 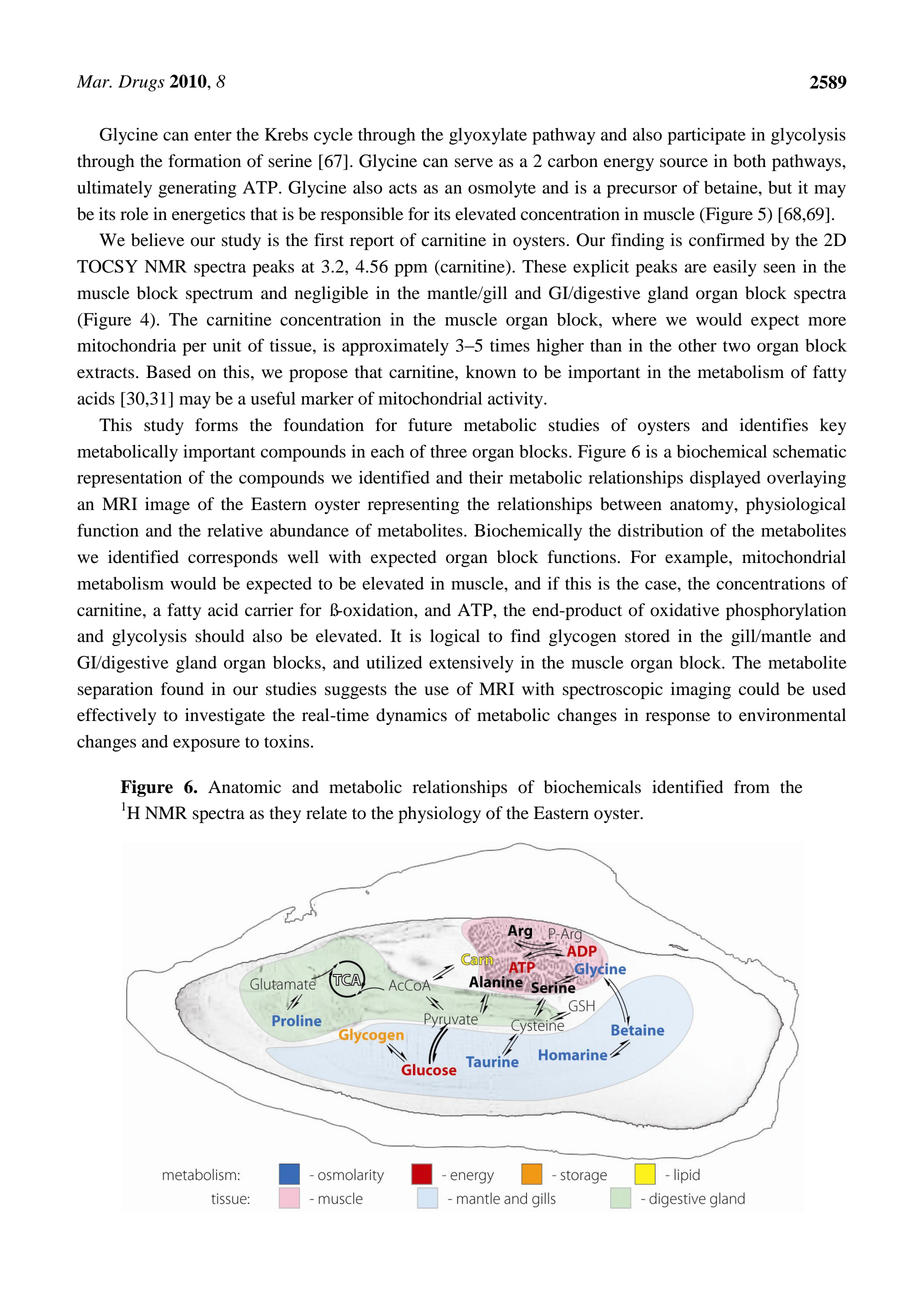 What do you see at coordinates (244, 787) in the screenshot?
I see `Anatomic` at bounding box center [244, 787].
